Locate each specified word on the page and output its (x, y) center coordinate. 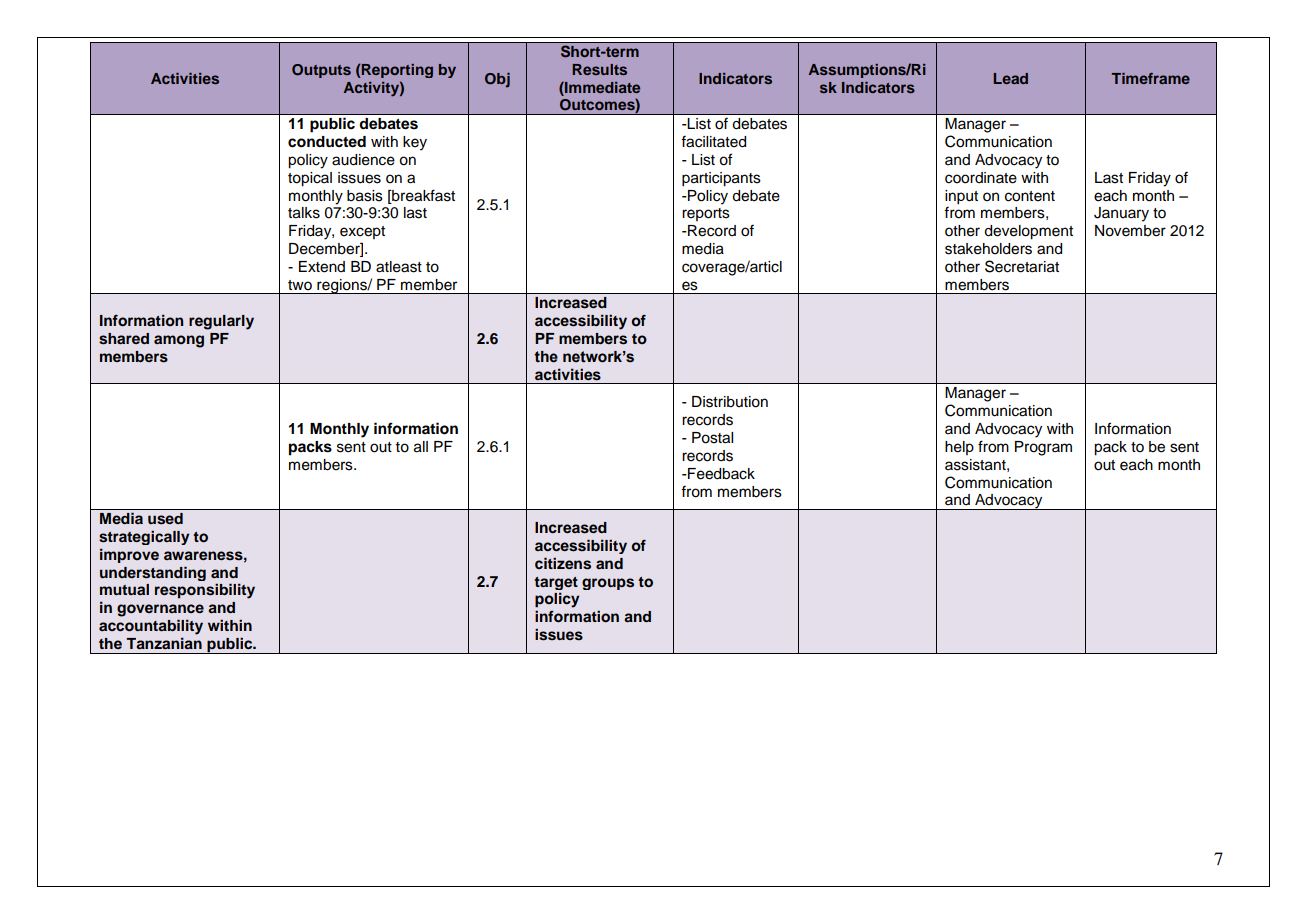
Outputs (321, 71)
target (556, 583)
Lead (1011, 78)
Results (600, 69)
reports (706, 214)
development (1028, 232)
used (165, 519)
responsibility (205, 591)
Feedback (720, 474)
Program (1043, 448)
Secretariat (1022, 266)
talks (304, 213)
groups (608, 584)
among (179, 341)
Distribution (730, 402)
